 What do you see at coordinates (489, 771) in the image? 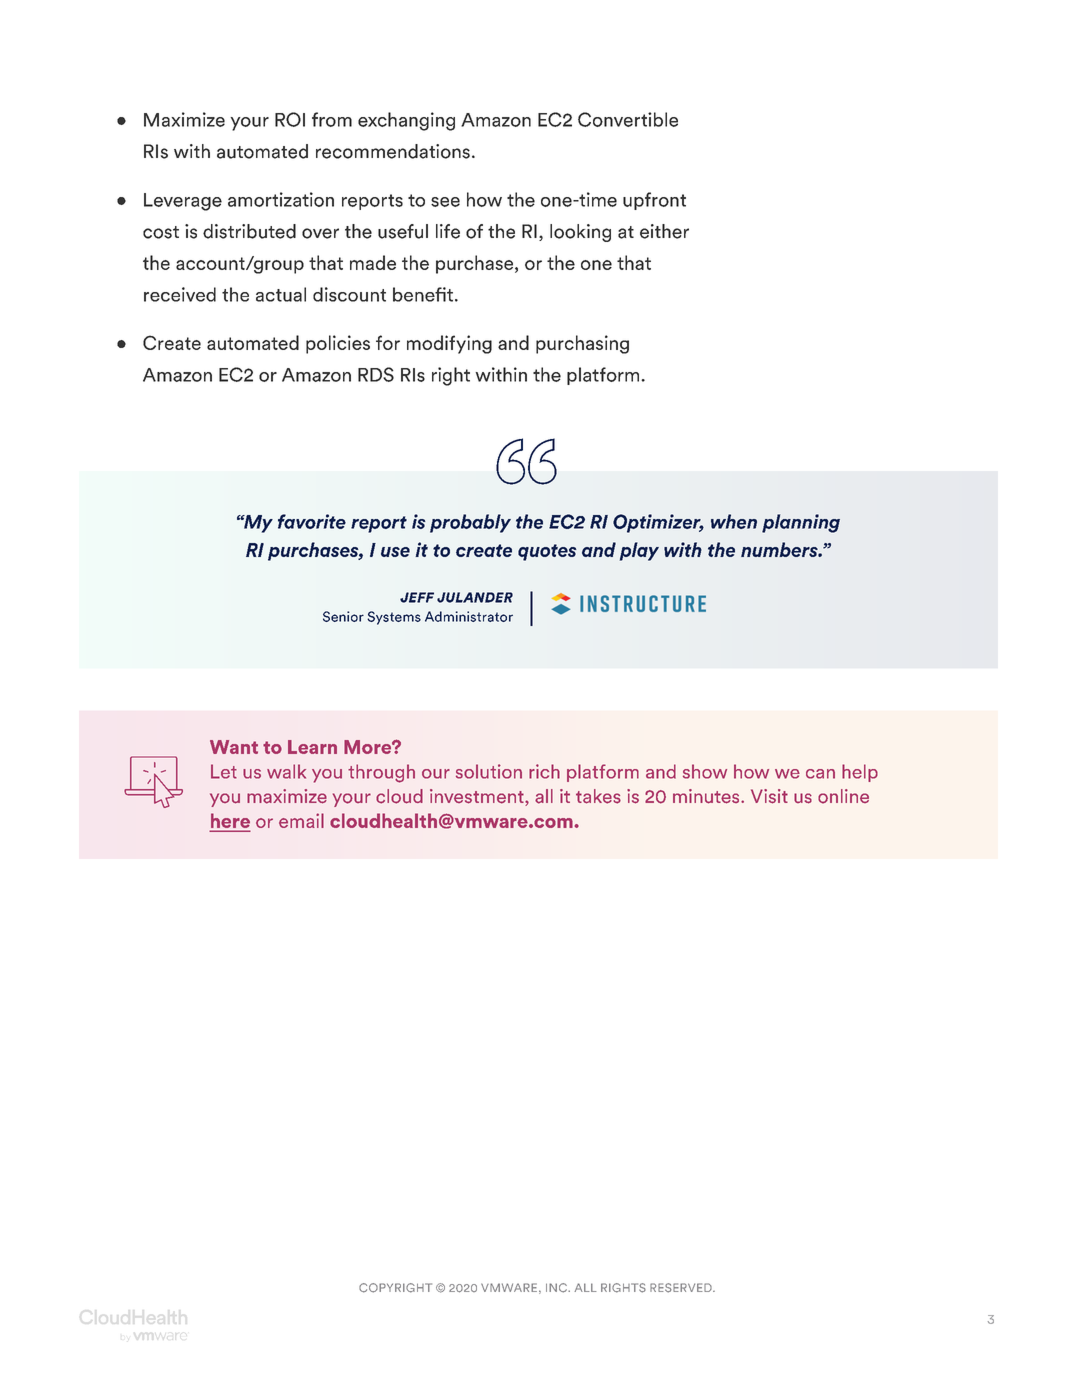
I see `solution` at bounding box center [489, 771].
